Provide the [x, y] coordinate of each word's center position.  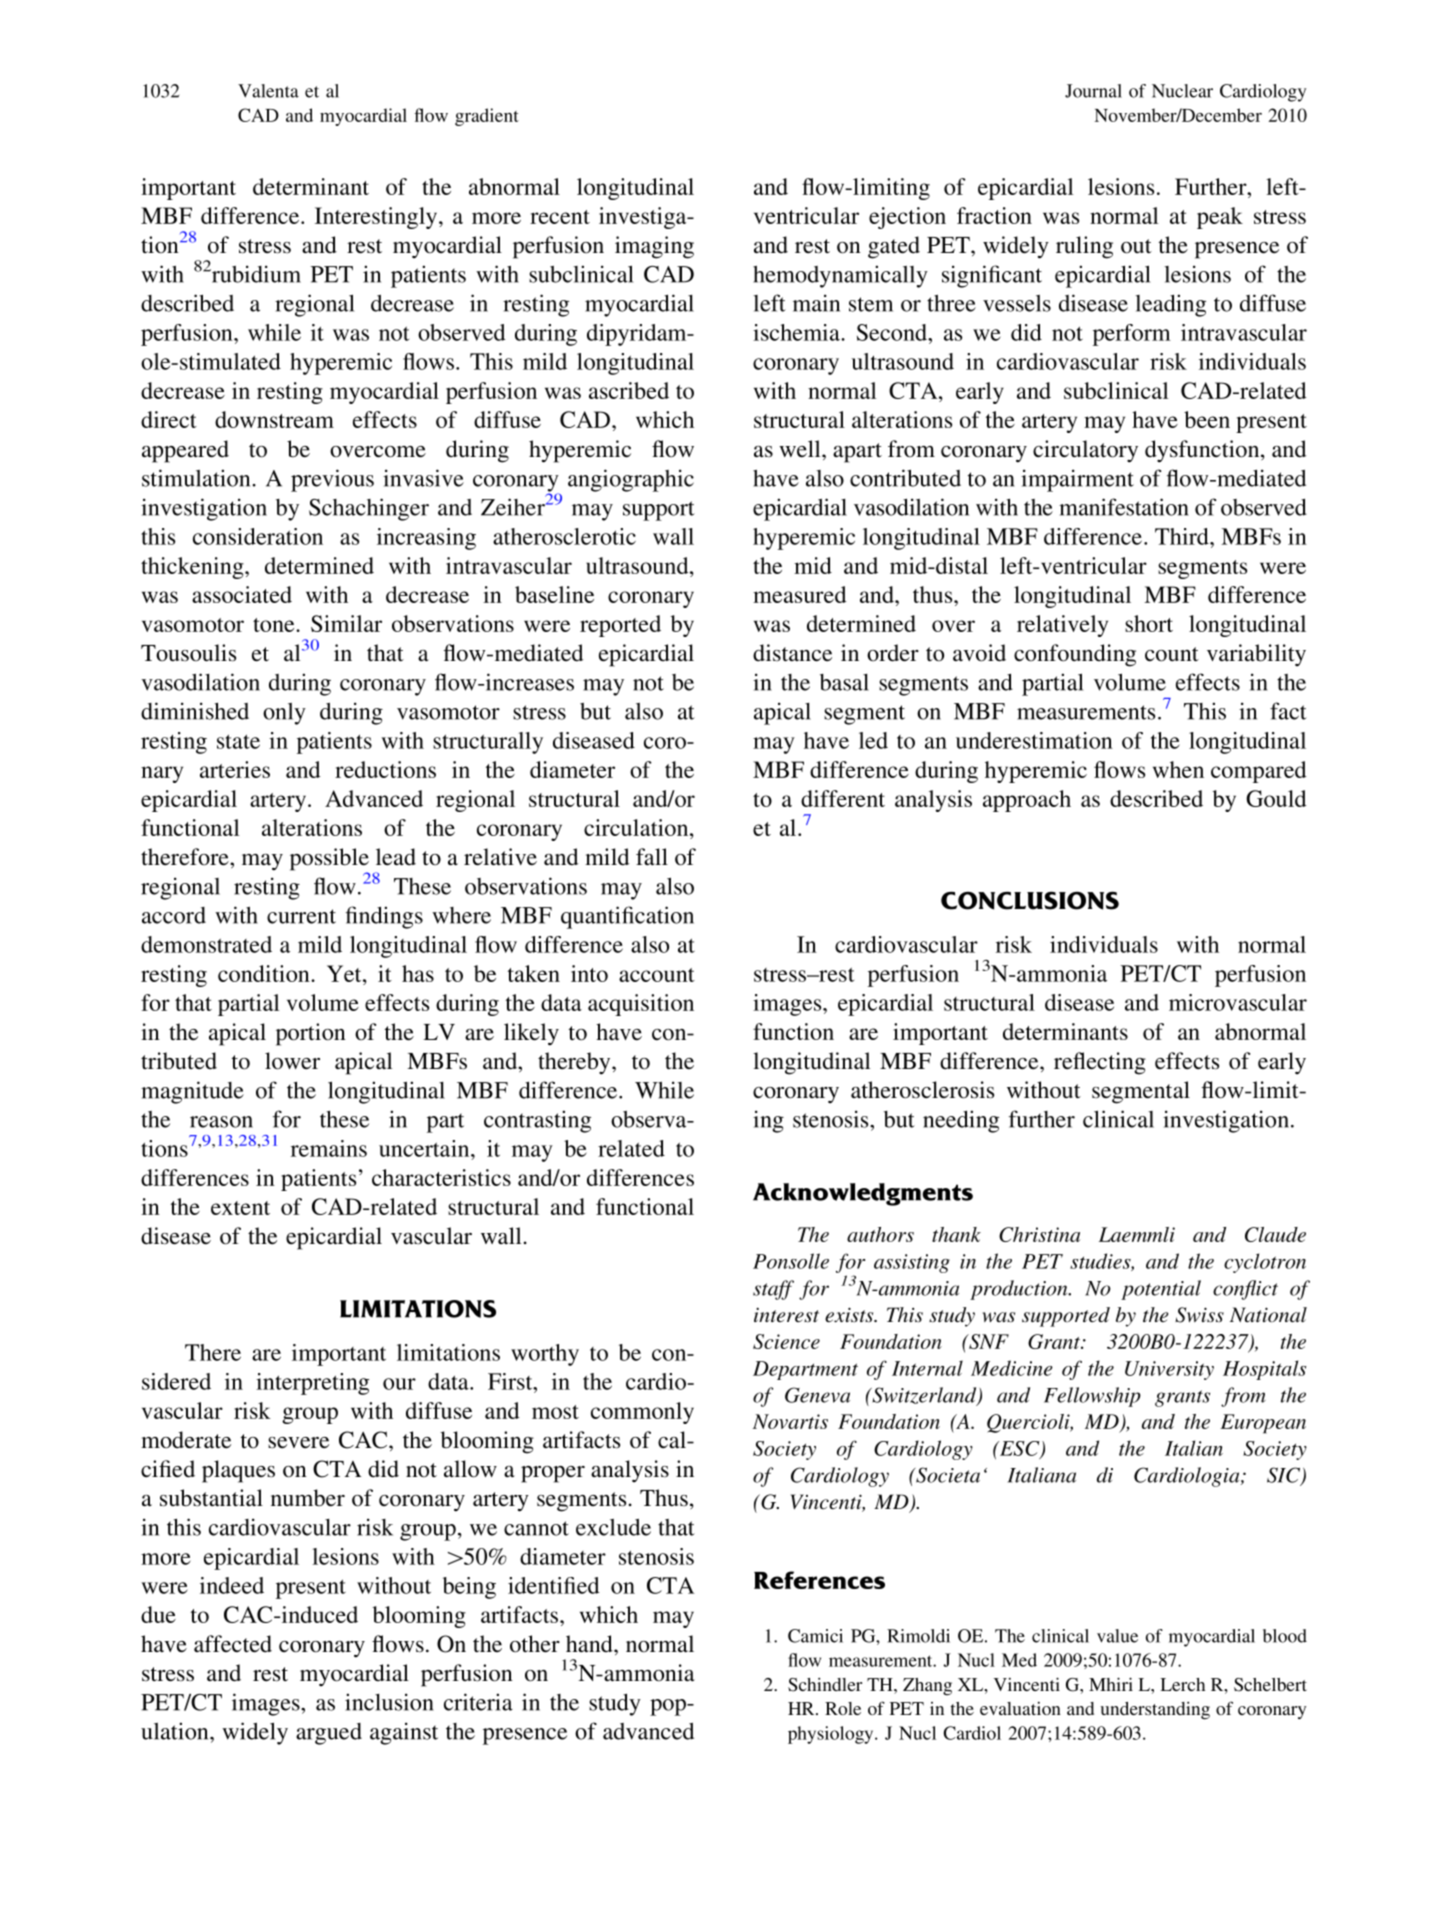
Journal [1093, 91]
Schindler [825, 1685]
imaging [654, 247]
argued [329, 1734]
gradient [487, 117]
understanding [1155, 1711]
